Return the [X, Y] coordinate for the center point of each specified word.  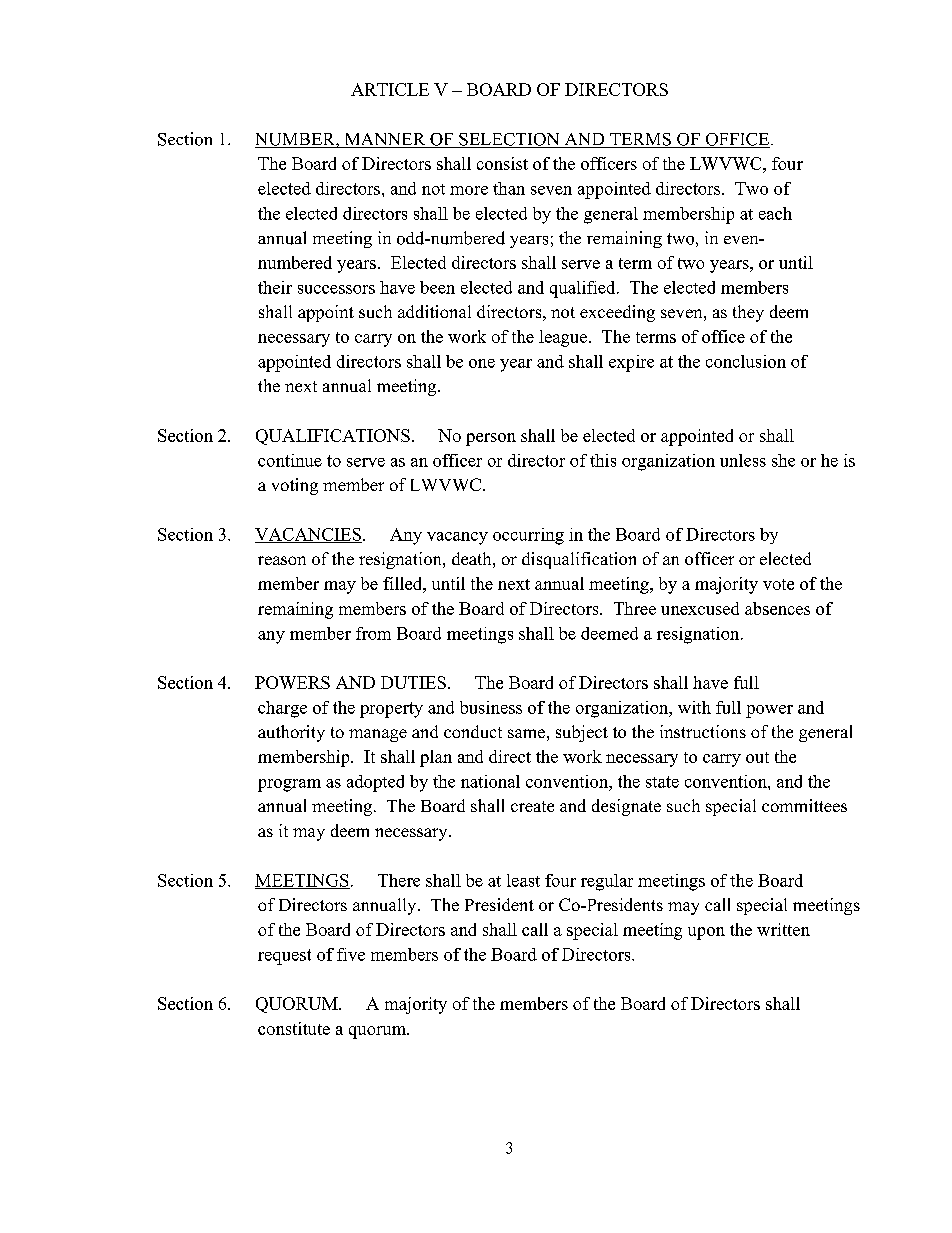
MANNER [385, 140]
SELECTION [509, 140]
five [351, 954]
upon [706, 933]
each [775, 213]
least [523, 880]
